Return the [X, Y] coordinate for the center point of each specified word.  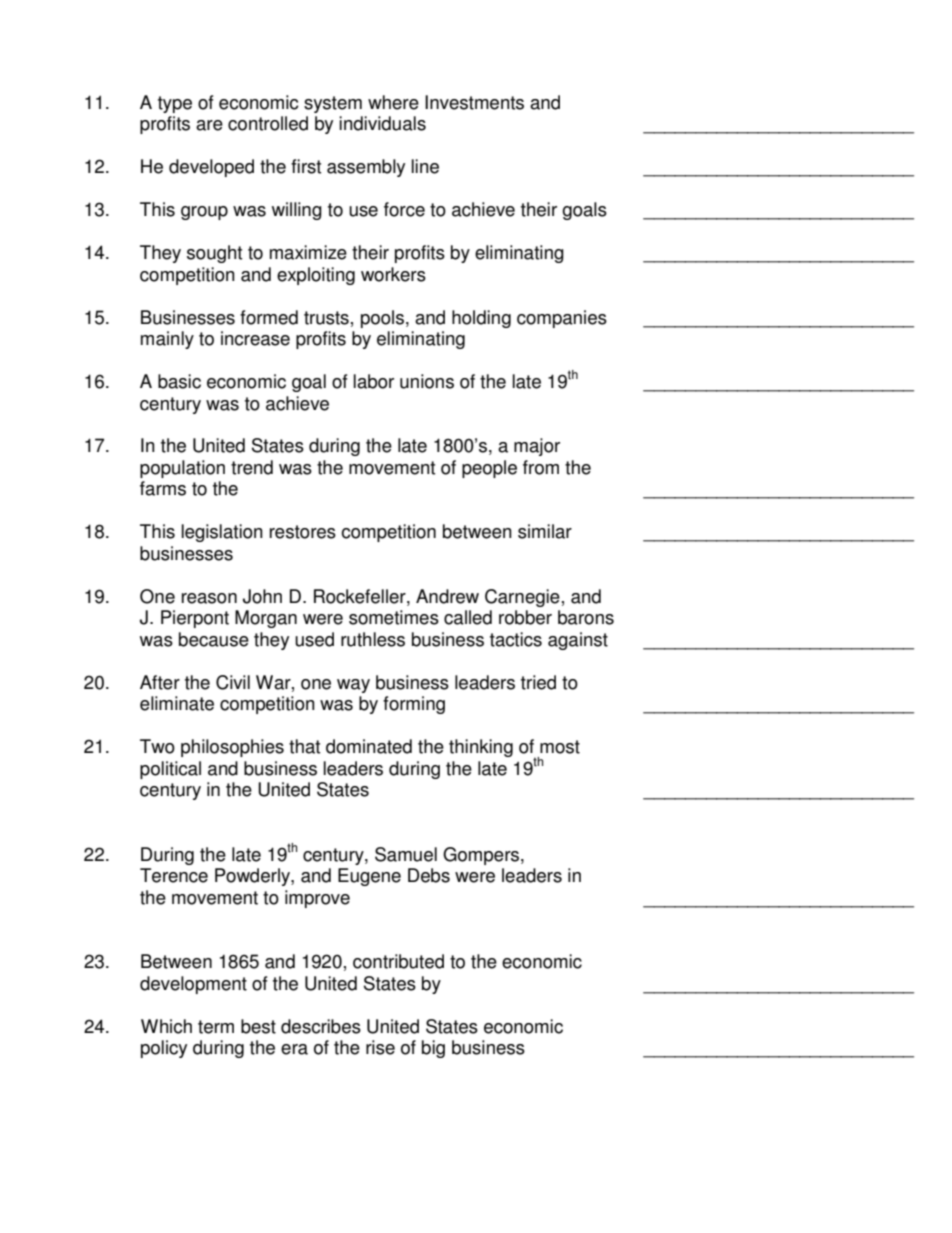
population [182, 469]
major [537, 447]
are [209, 125]
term [216, 1027]
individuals [382, 123]
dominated [369, 746]
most [560, 747]
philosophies [232, 748]
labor [374, 381]
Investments [474, 102]
